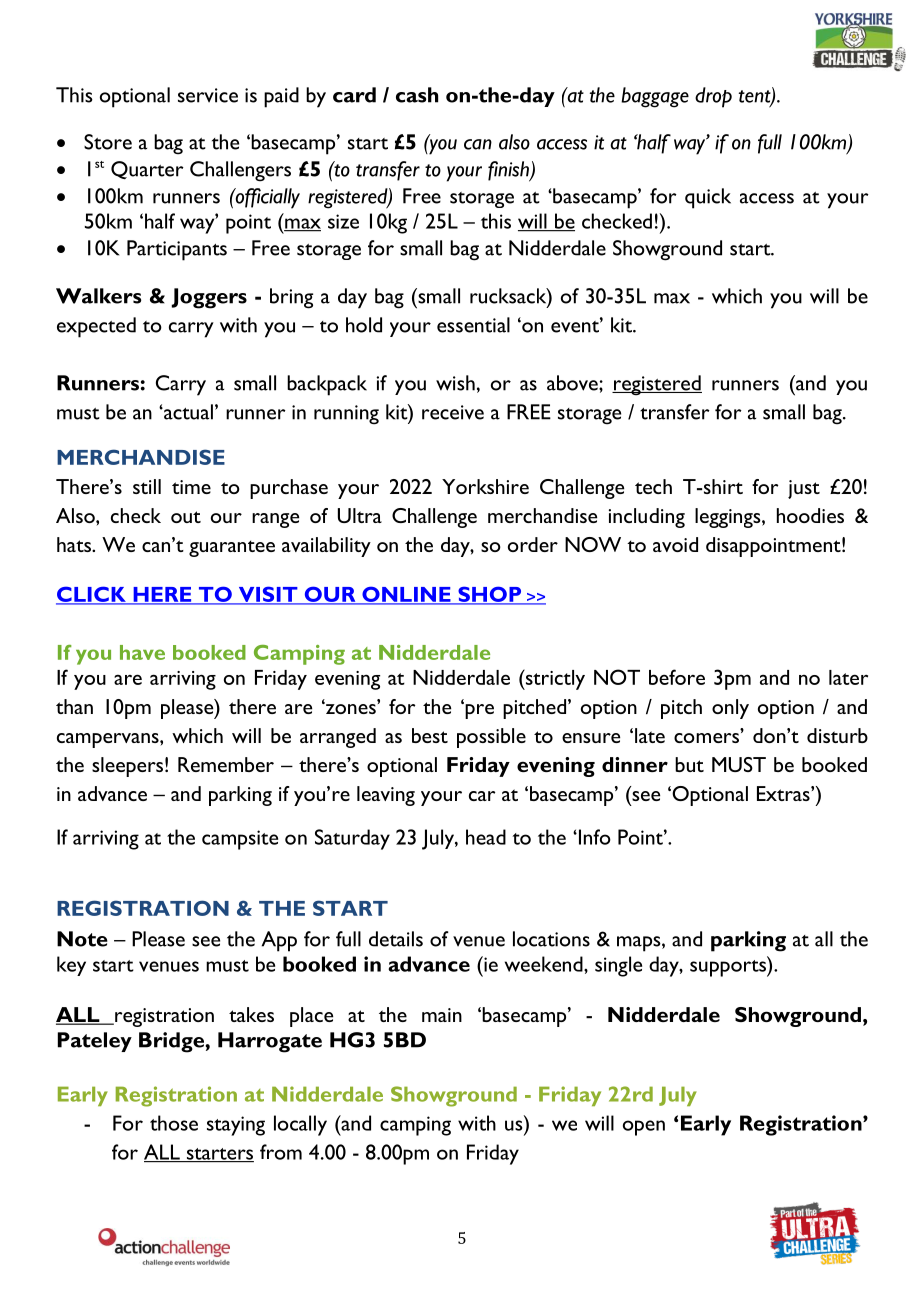 Image resolution: width=924 pixels, height=1308 pixels. Describe the element at coordinates (108, 142) in the image. I see `Store` at that location.
